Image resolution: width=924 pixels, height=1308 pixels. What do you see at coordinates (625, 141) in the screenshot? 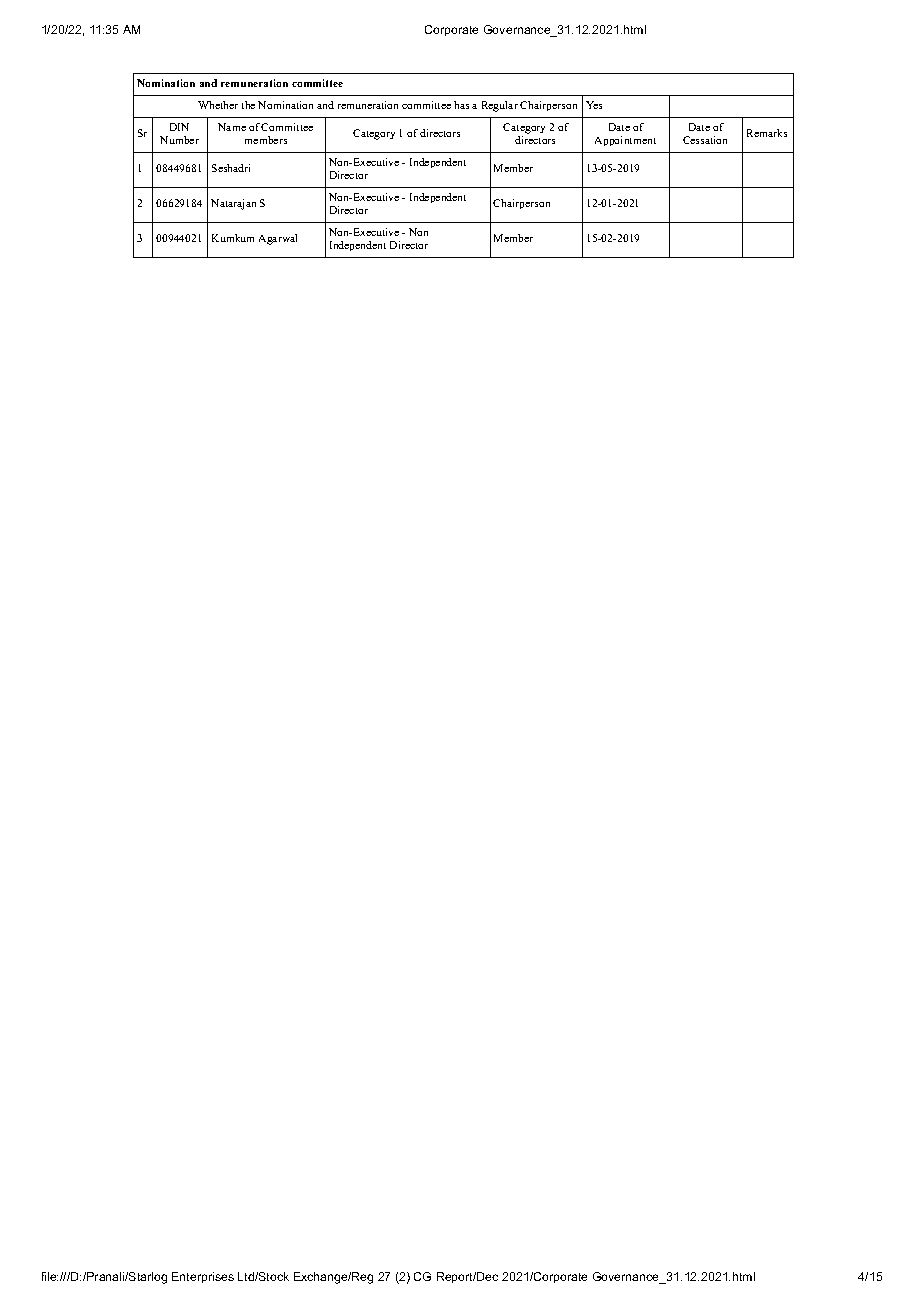
I see `Appointment` at bounding box center [625, 141].
